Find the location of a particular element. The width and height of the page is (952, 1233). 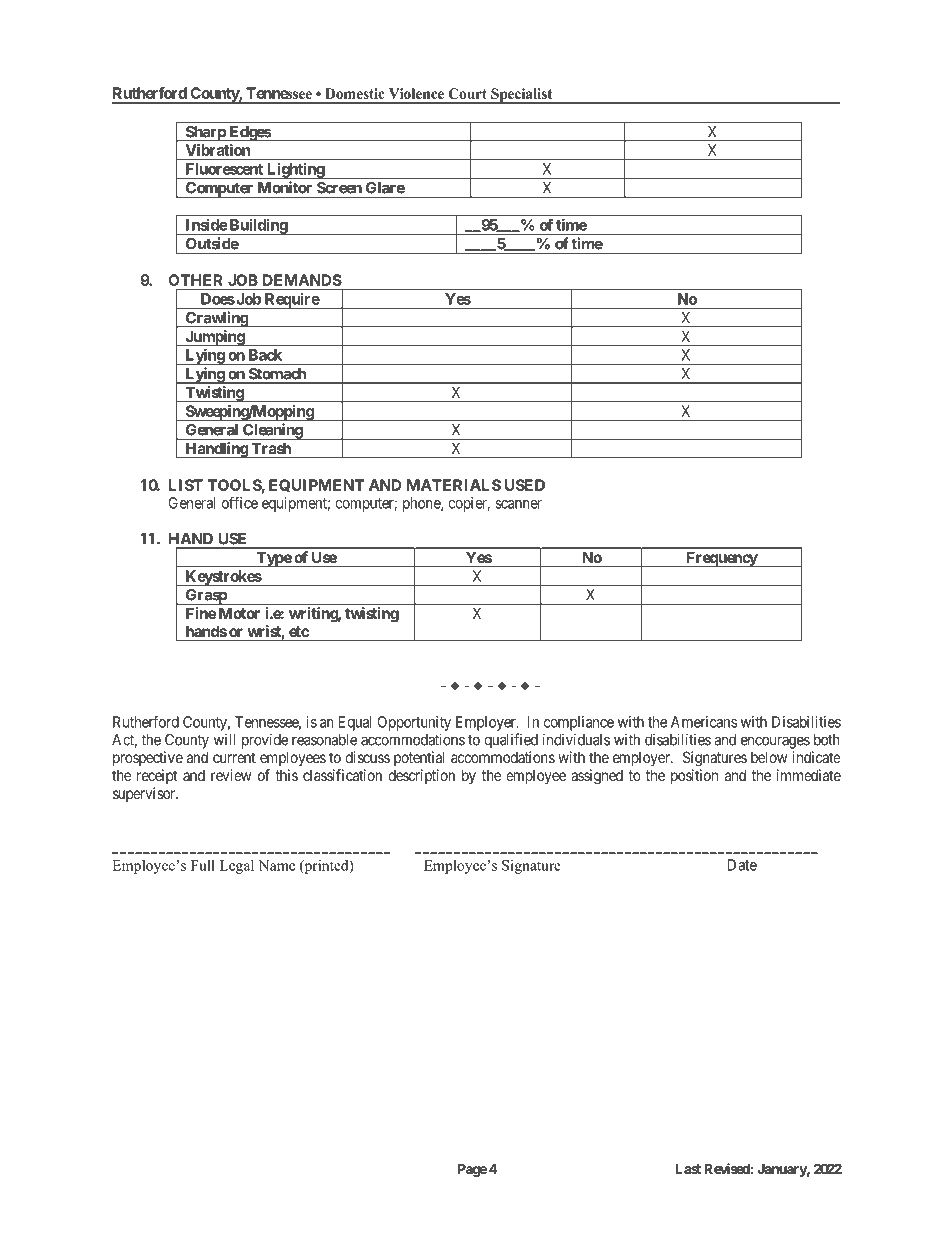

description is located at coordinates (421, 776).
